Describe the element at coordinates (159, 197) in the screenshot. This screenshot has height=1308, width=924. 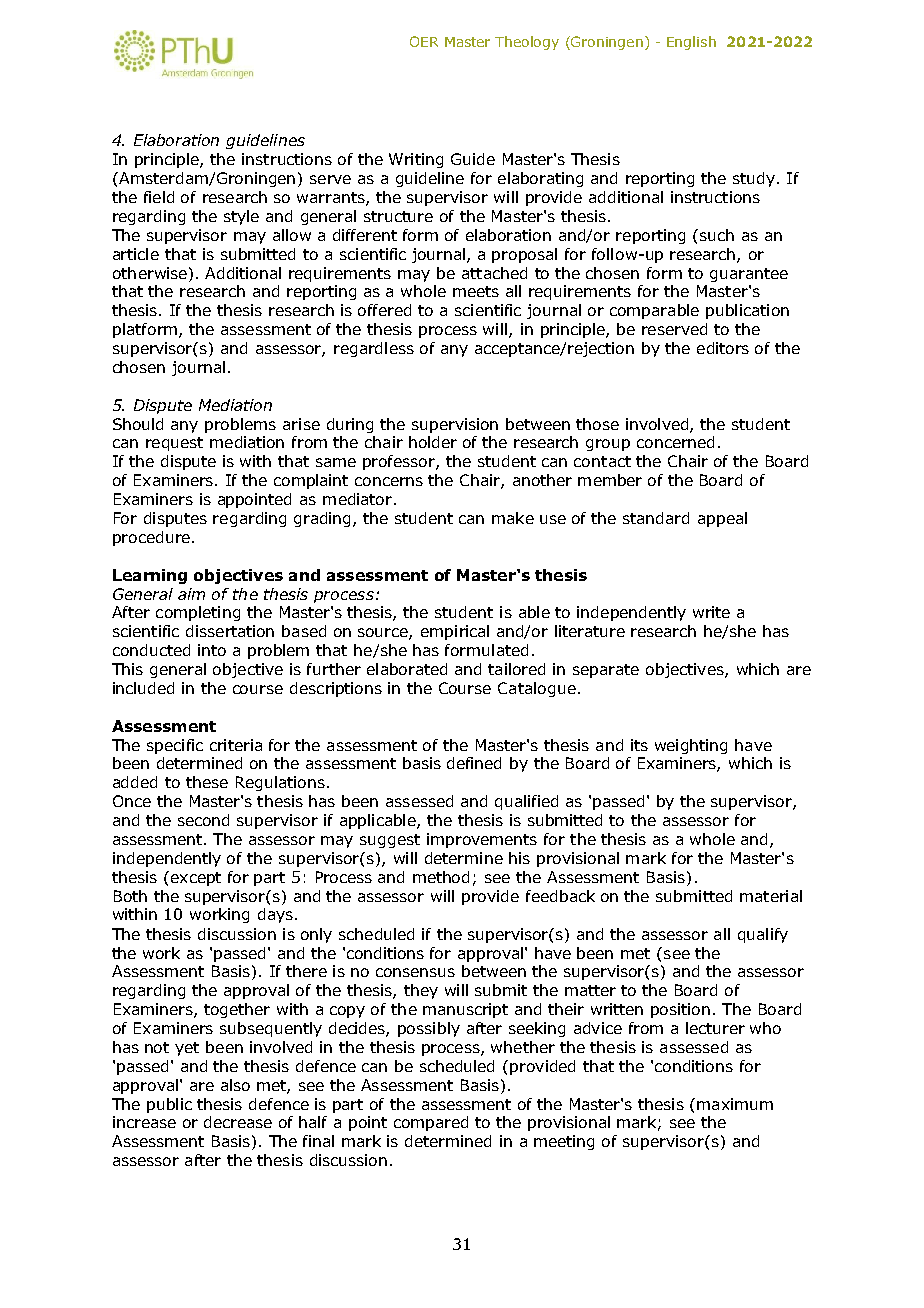
I see `field` at that location.
